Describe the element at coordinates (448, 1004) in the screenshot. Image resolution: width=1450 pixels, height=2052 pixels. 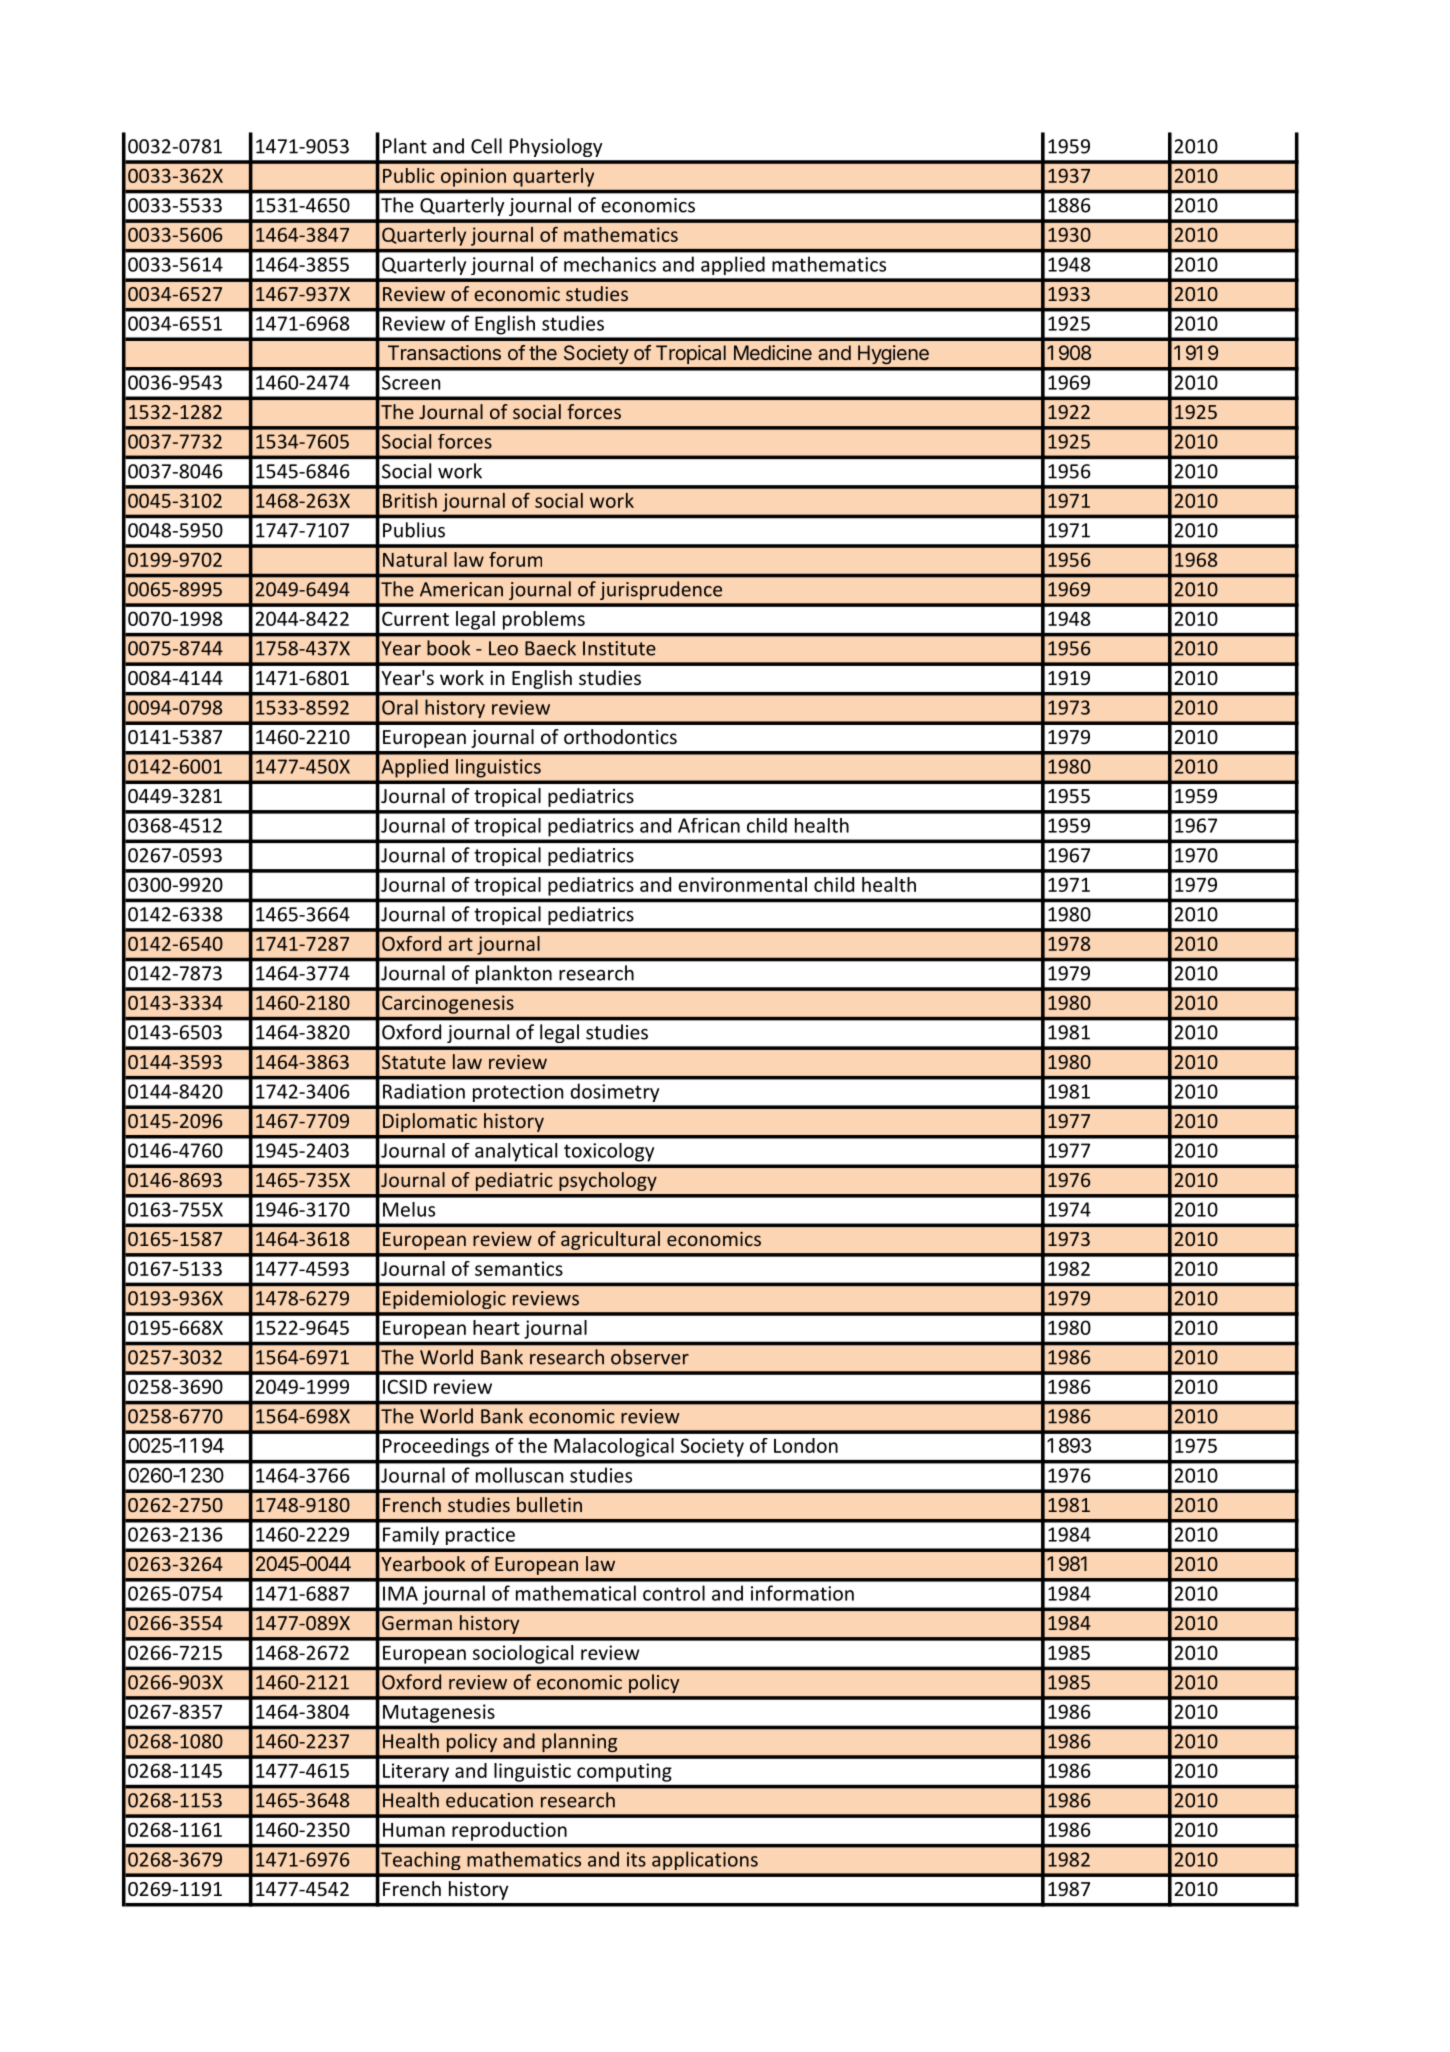
I see `Carcinogenesis` at that location.
